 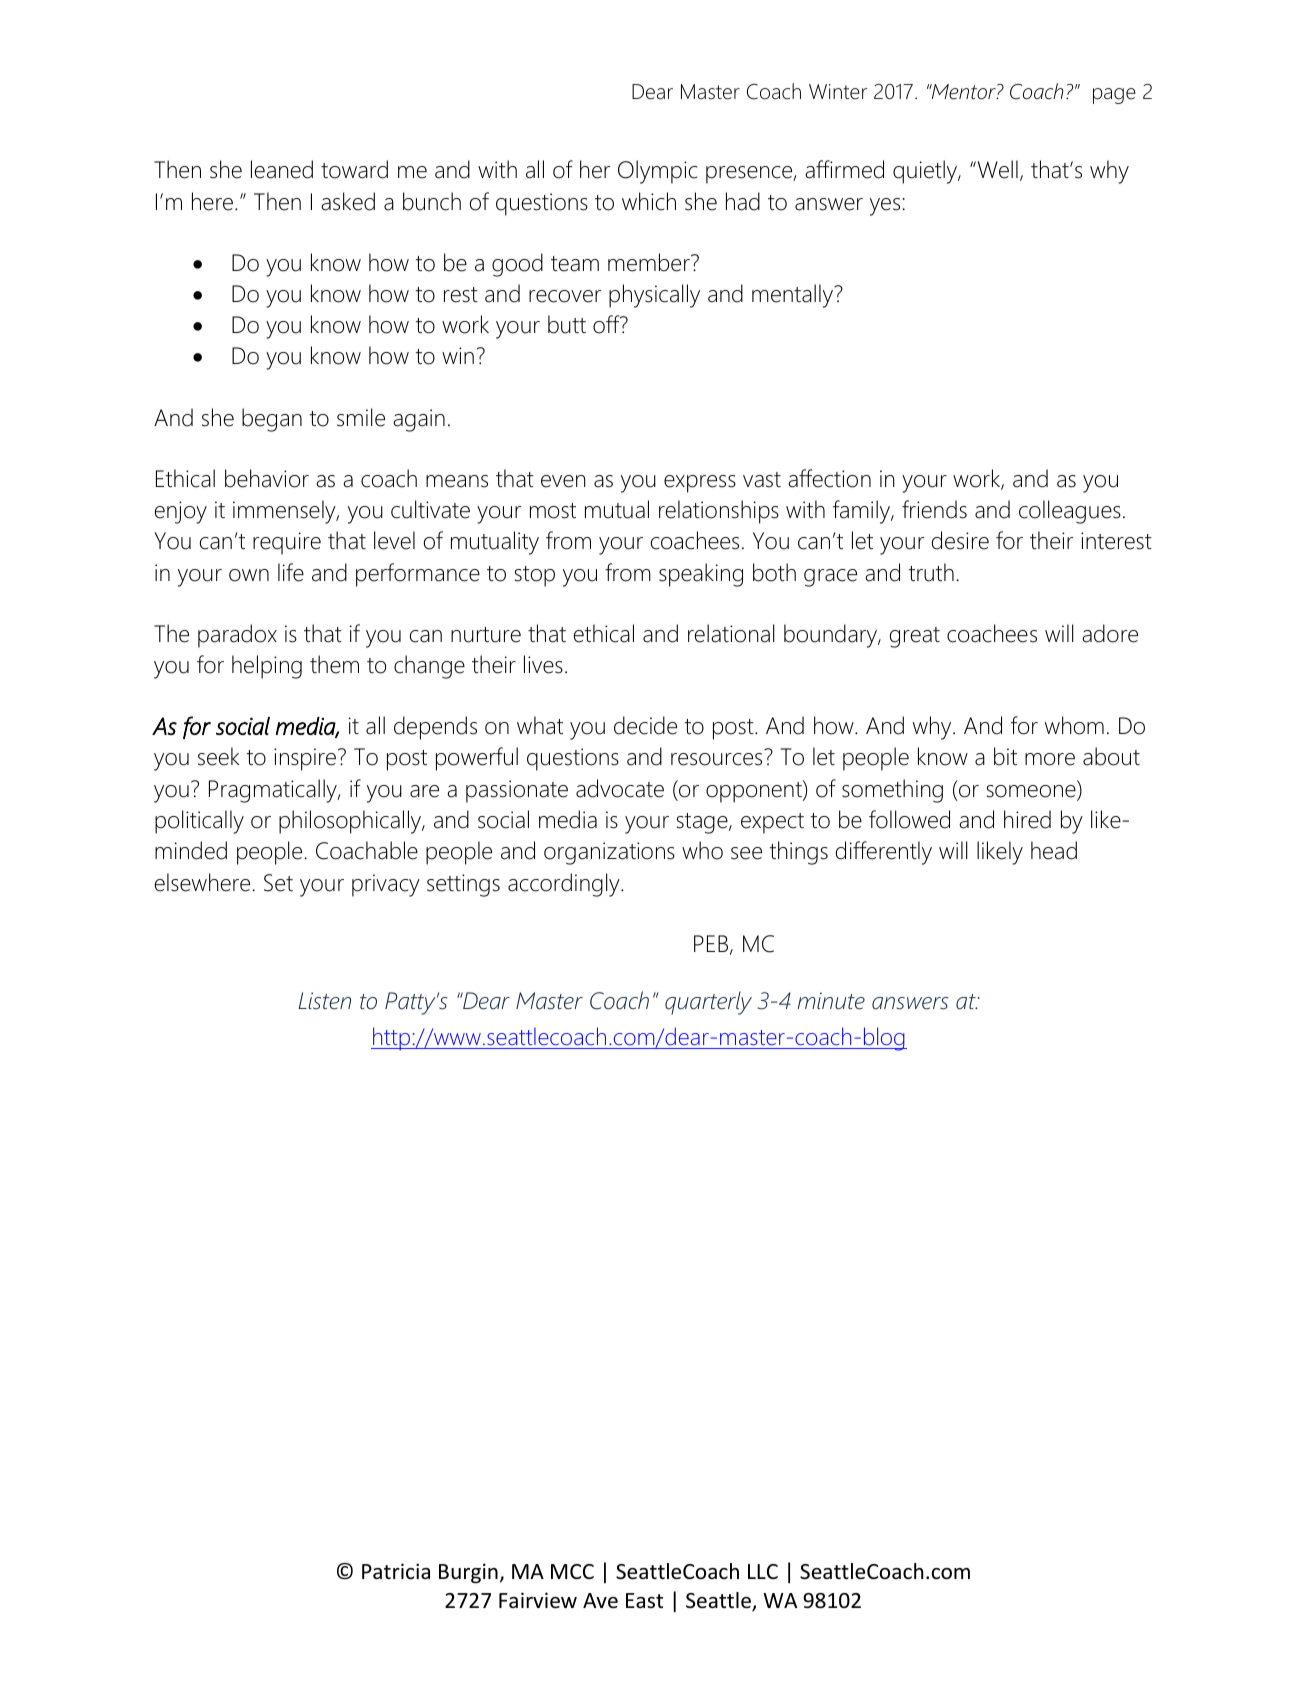 What do you see at coordinates (282, 169) in the screenshot?
I see `leaned` at bounding box center [282, 169].
